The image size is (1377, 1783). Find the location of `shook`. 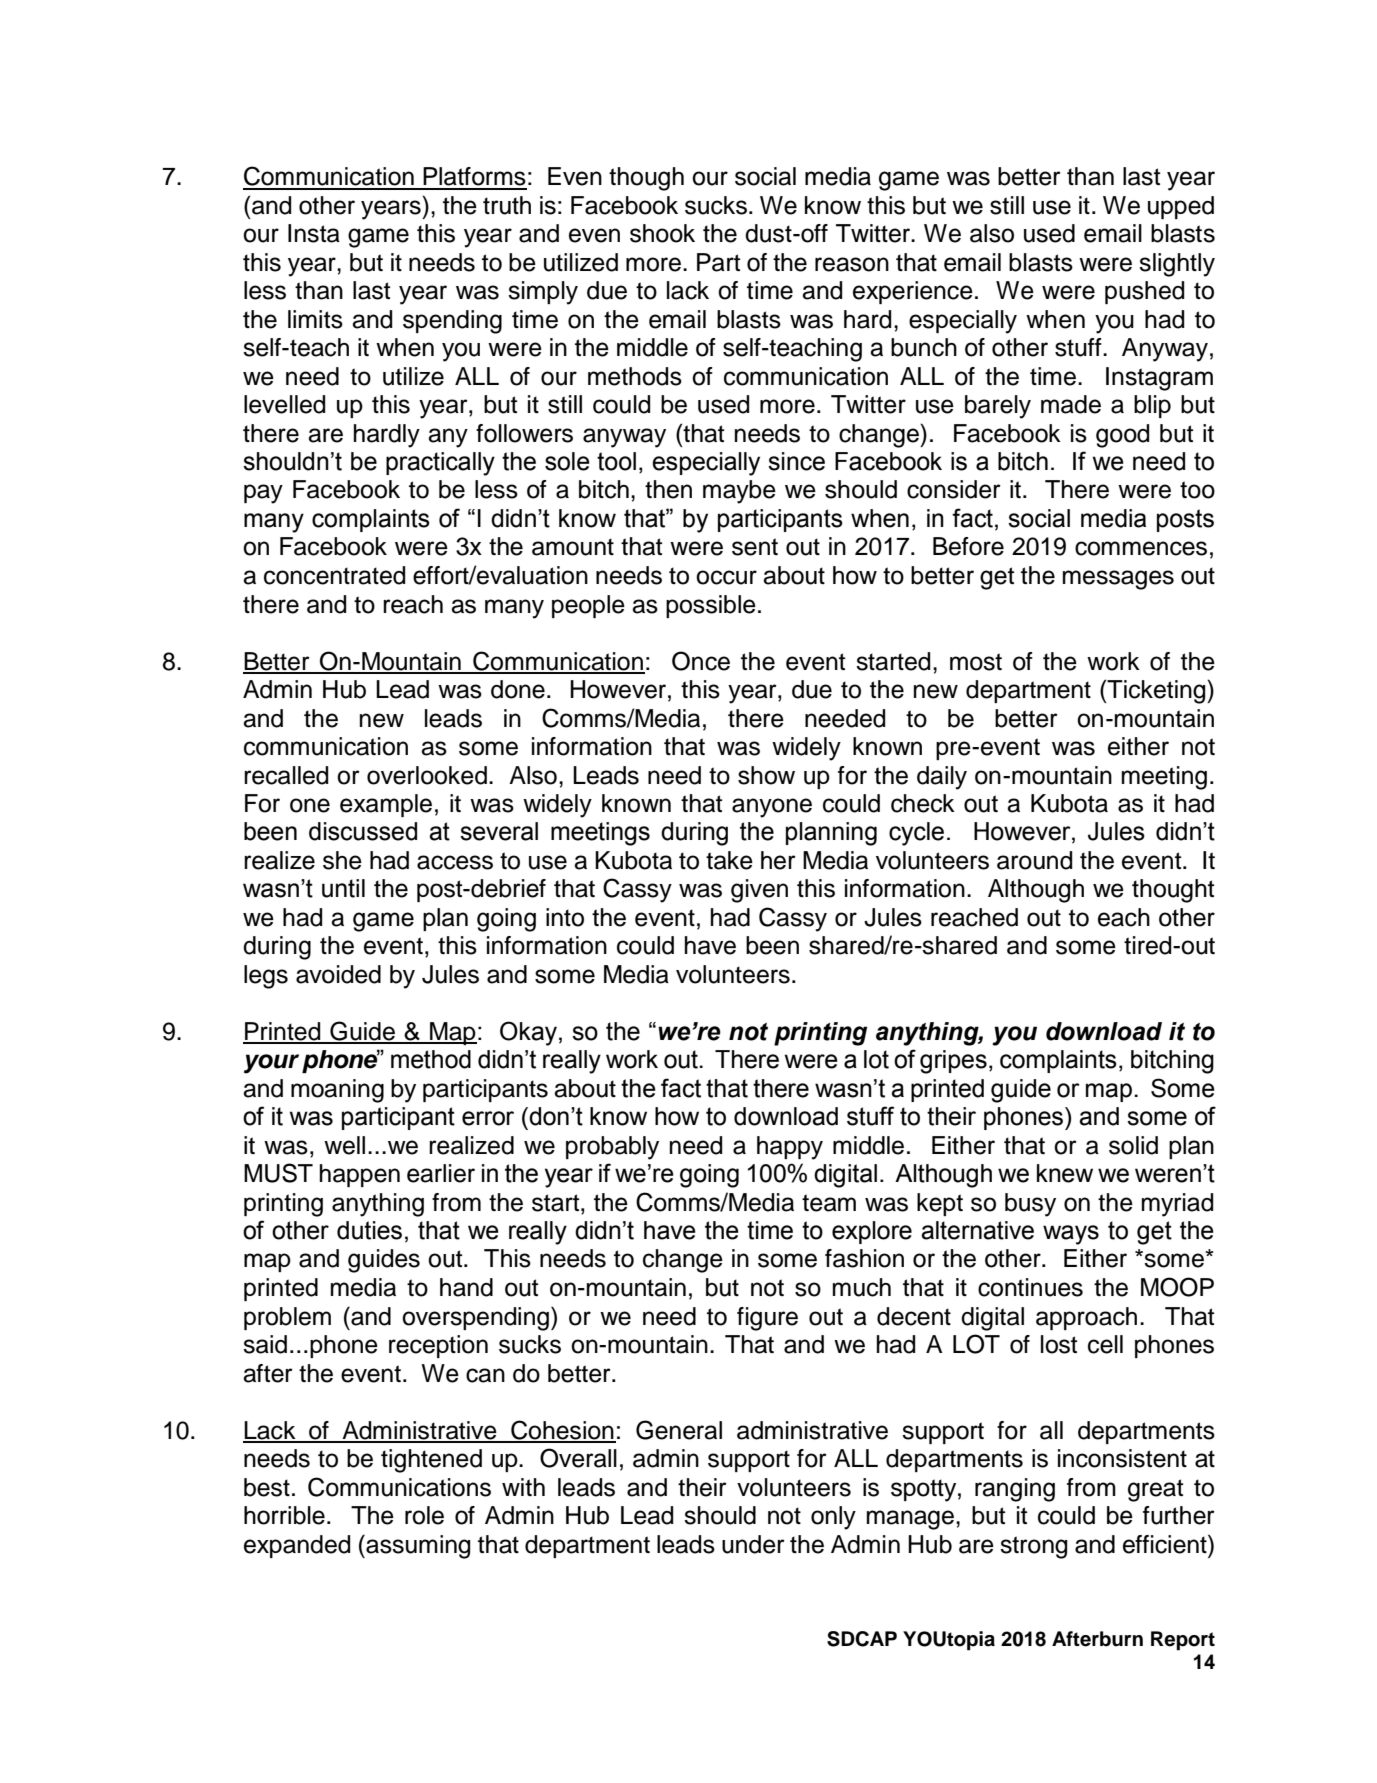

shook is located at coordinates (662, 233).
